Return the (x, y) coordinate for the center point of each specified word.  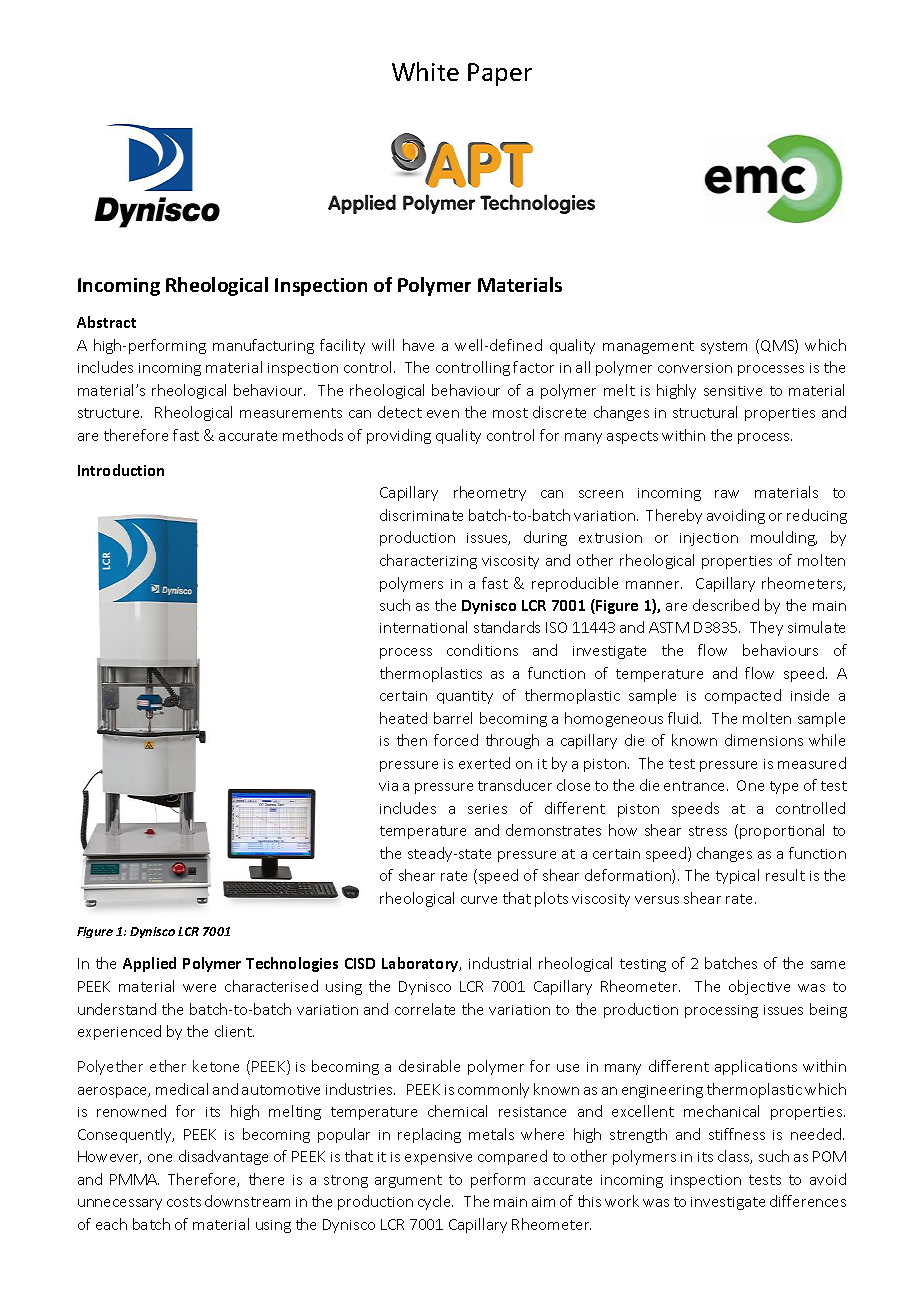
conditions (482, 650)
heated (403, 718)
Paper (500, 74)
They (766, 628)
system (724, 347)
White (425, 71)
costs (184, 1202)
